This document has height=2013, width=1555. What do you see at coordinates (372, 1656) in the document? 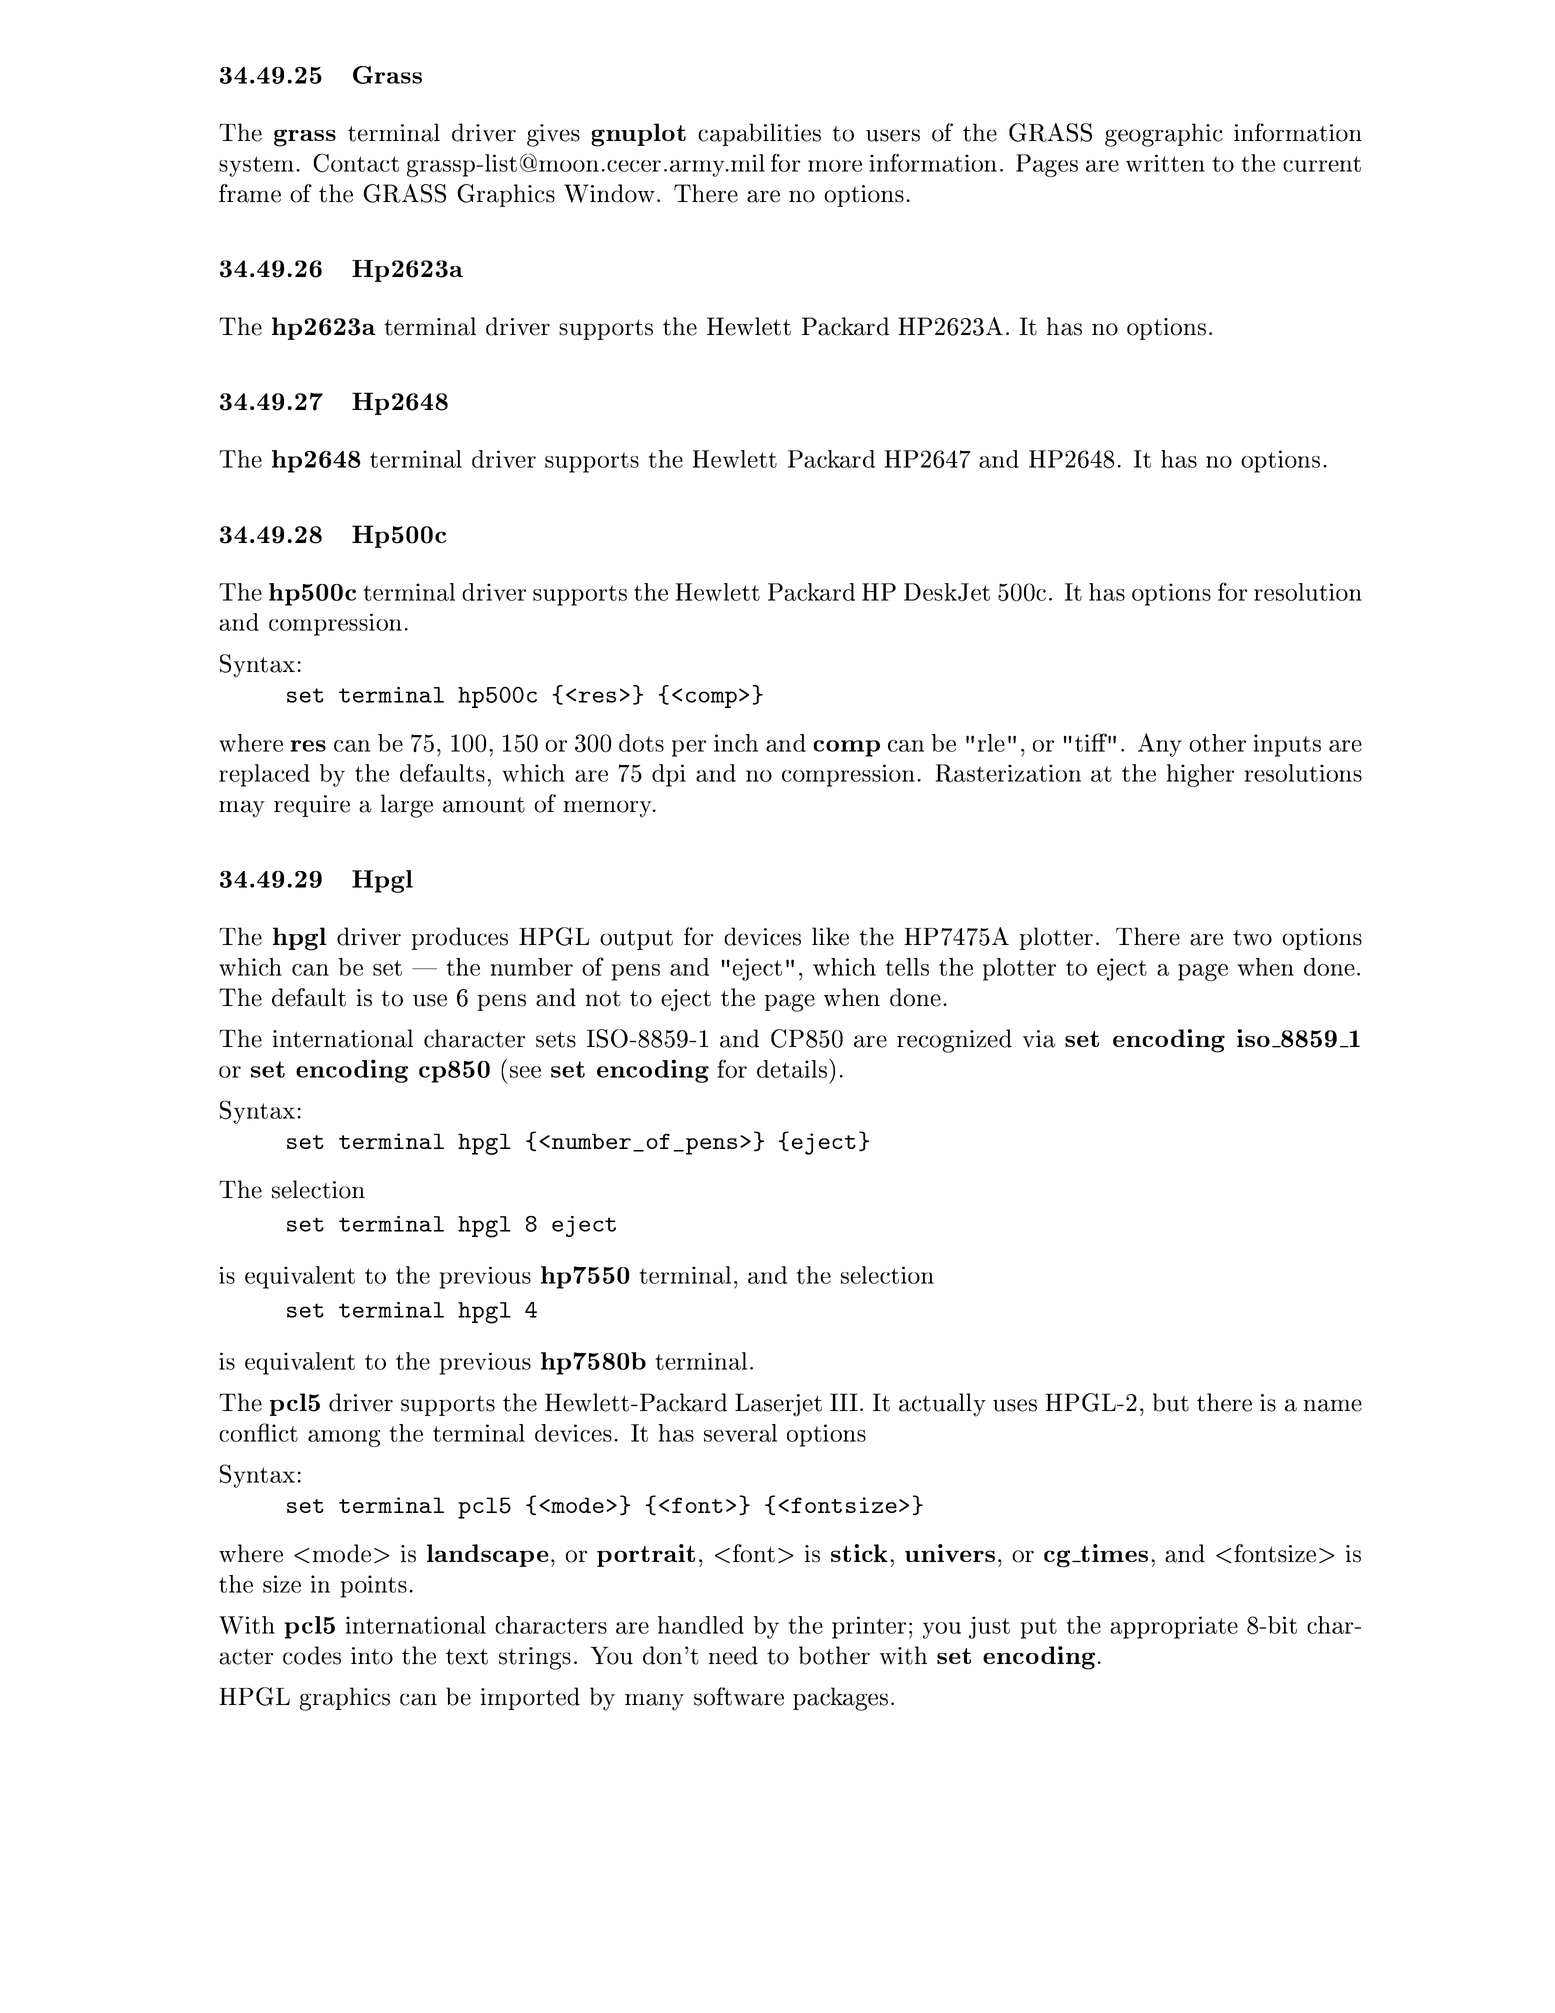
I see `into` at bounding box center [372, 1656].
